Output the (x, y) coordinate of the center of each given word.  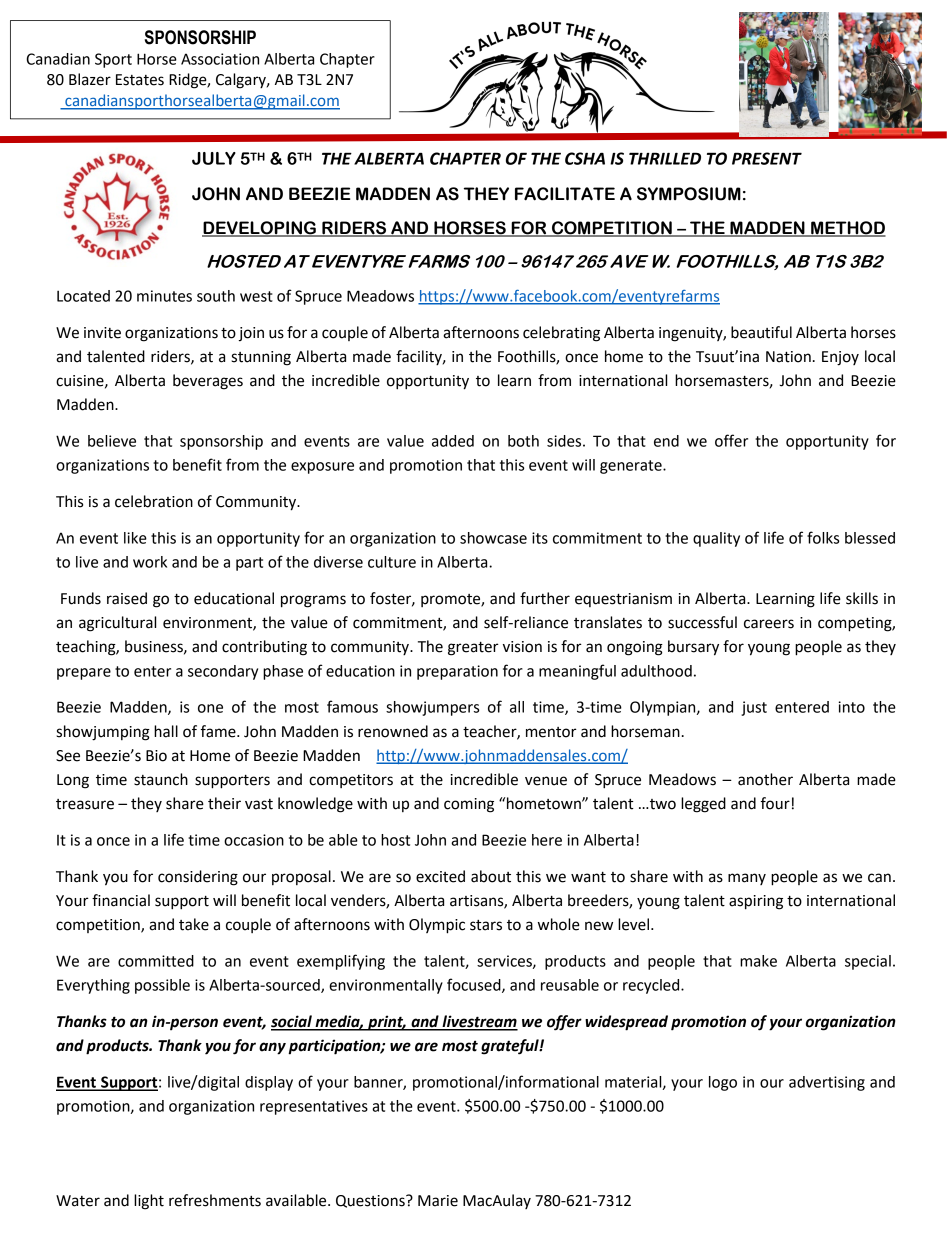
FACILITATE (565, 194)
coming (469, 805)
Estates (140, 80)
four (775, 803)
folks (823, 537)
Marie (438, 1201)
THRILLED (665, 158)
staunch (161, 779)
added (453, 441)
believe (112, 441)
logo (723, 1083)
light (149, 1202)
